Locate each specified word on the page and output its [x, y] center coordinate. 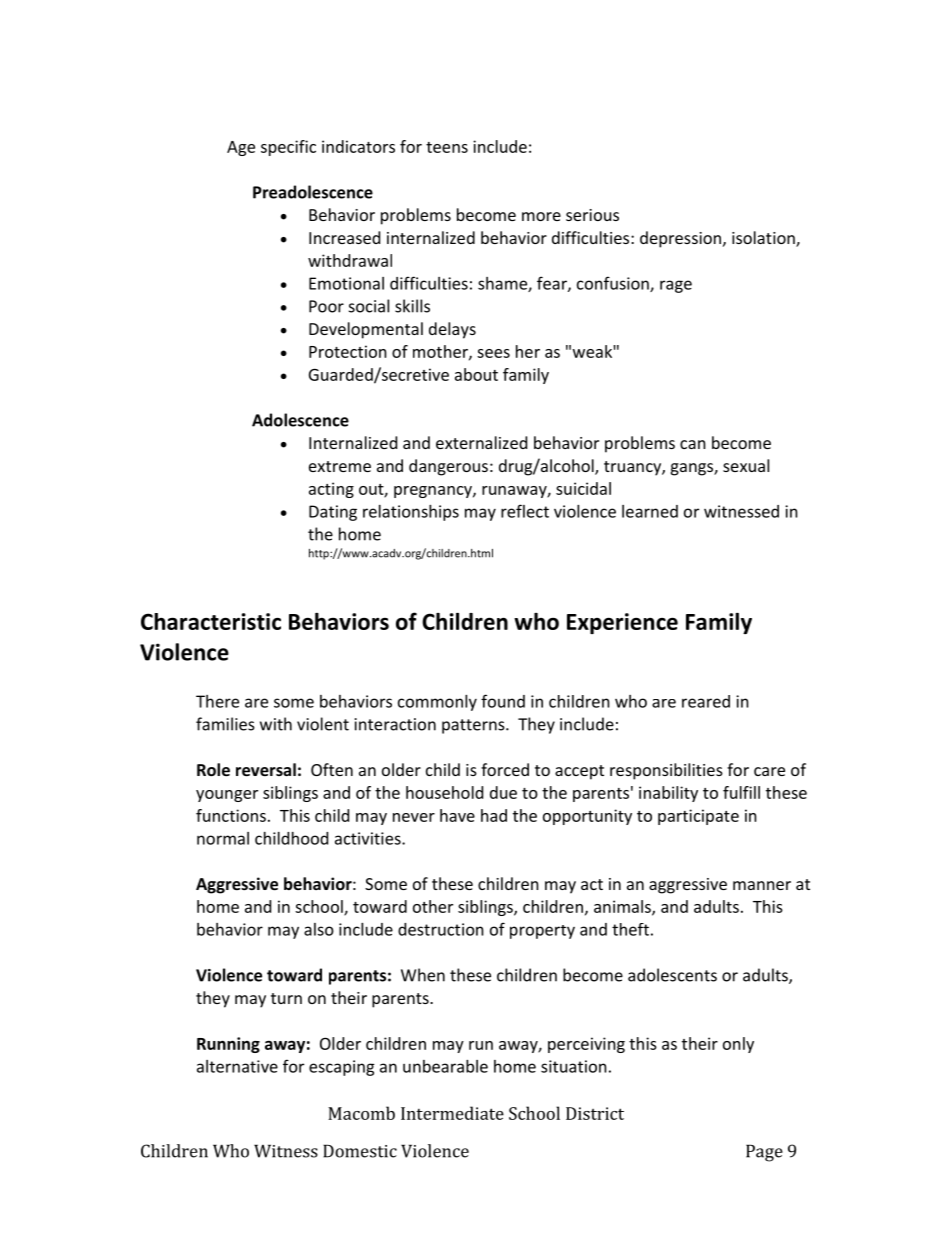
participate [698, 817]
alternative [237, 1066]
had [494, 815]
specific [288, 148]
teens [447, 147]
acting [331, 490]
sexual [746, 465]
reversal [266, 769]
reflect [525, 511]
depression [680, 239]
